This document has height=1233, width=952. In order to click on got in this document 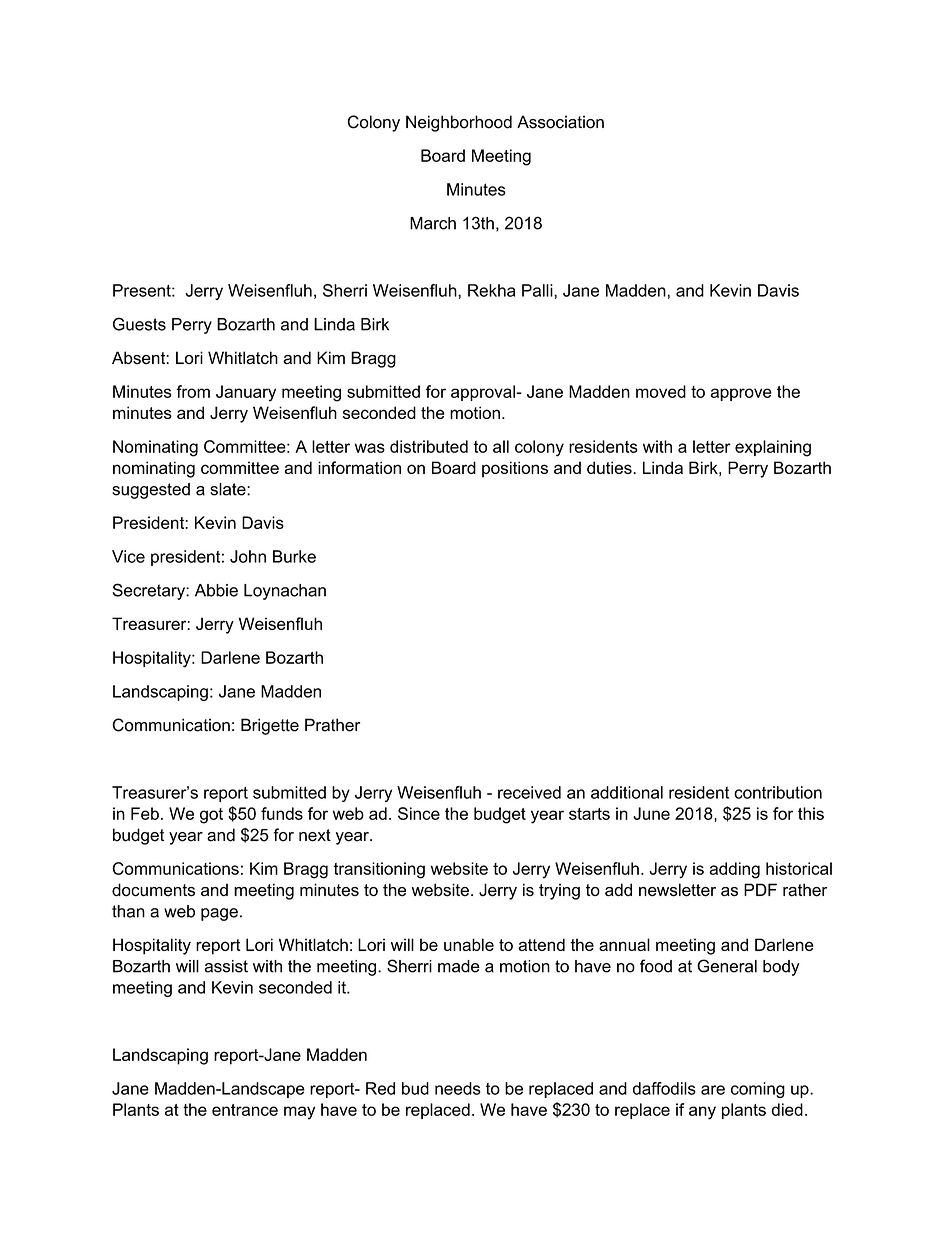, I will do `click(211, 816)`.
